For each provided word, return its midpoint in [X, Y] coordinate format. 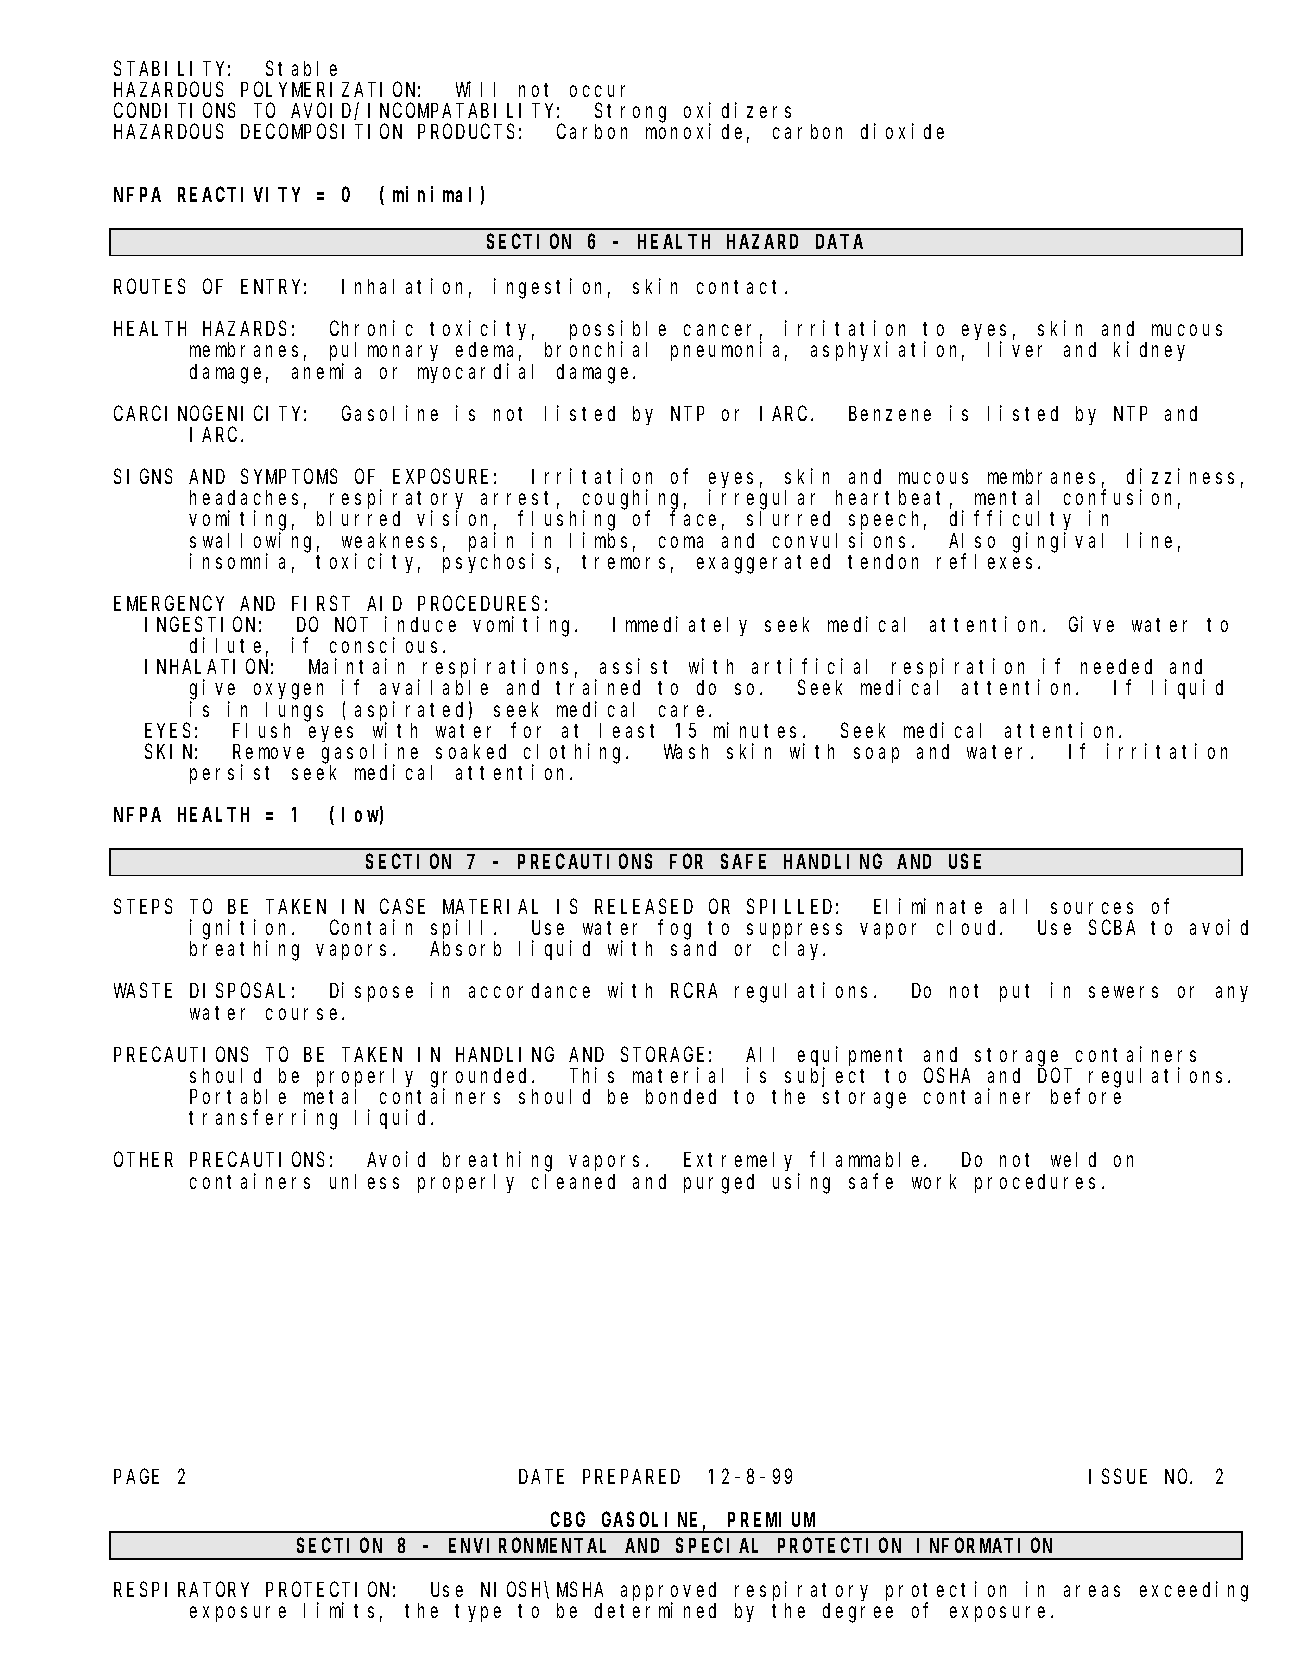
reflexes [988, 561]
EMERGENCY [169, 604]
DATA [839, 242]
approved [668, 1593]
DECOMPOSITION [321, 132]
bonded [681, 1096]
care [684, 711]
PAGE [136, 1477]
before [1086, 1096]
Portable [238, 1096]
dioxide [902, 131]
